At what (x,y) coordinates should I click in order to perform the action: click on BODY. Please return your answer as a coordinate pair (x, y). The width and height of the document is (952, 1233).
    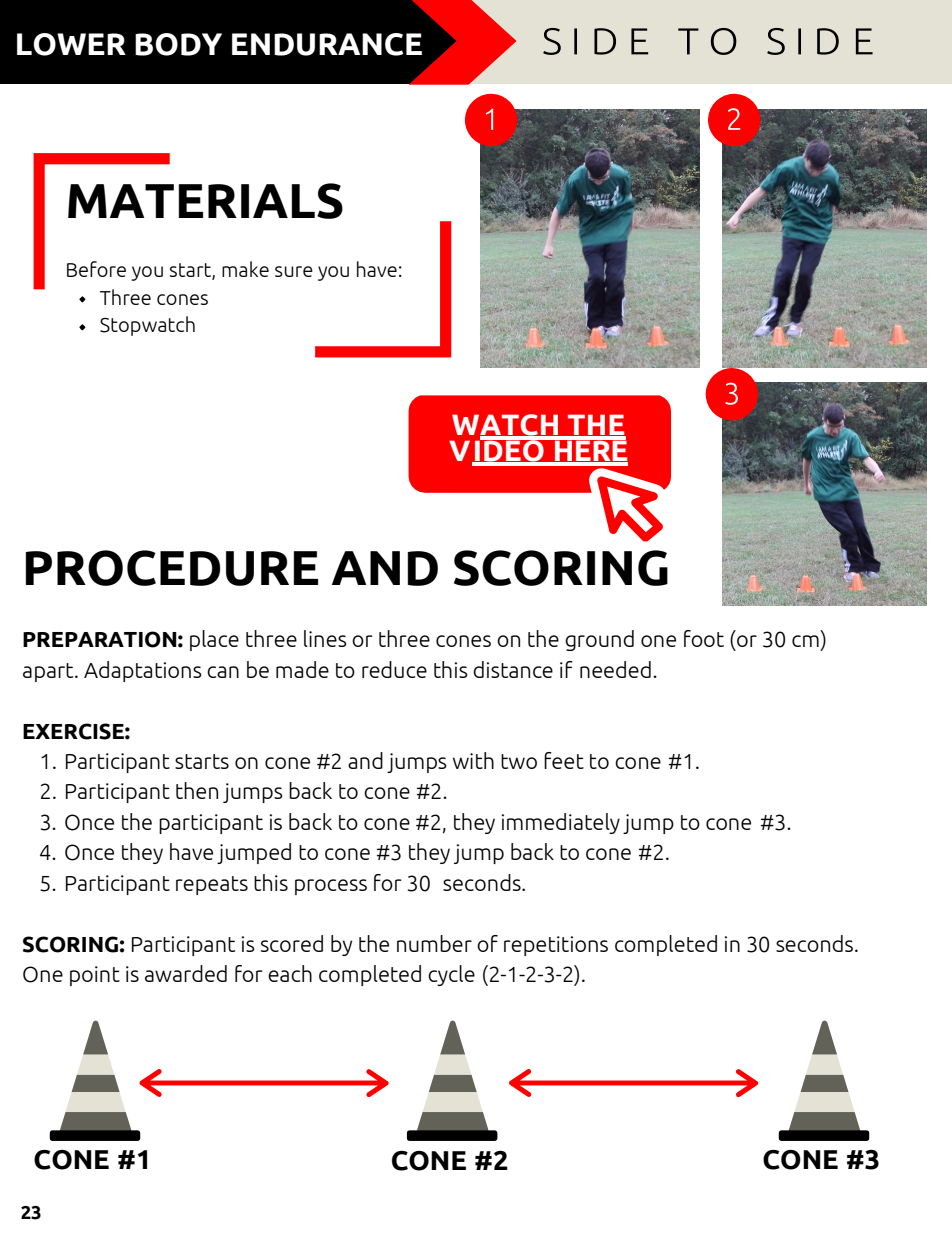
    Looking at the image, I should click on (178, 44).
